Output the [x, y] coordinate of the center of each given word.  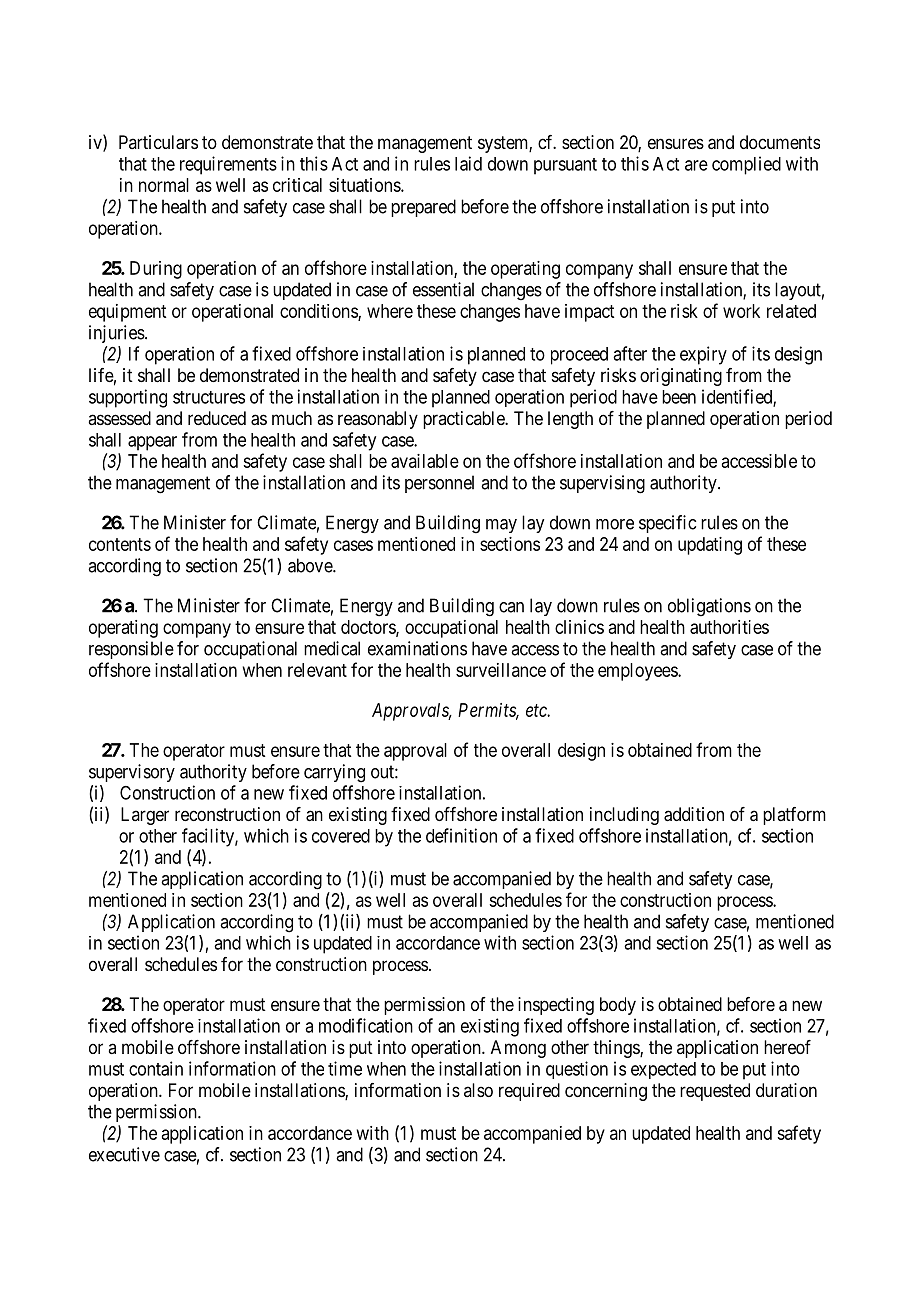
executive [124, 1154]
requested [715, 1092]
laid [468, 163]
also [478, 1090]
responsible [131, 650]
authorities [729, 627]
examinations [417, 648]
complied [746, 165]
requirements [228, 165]
